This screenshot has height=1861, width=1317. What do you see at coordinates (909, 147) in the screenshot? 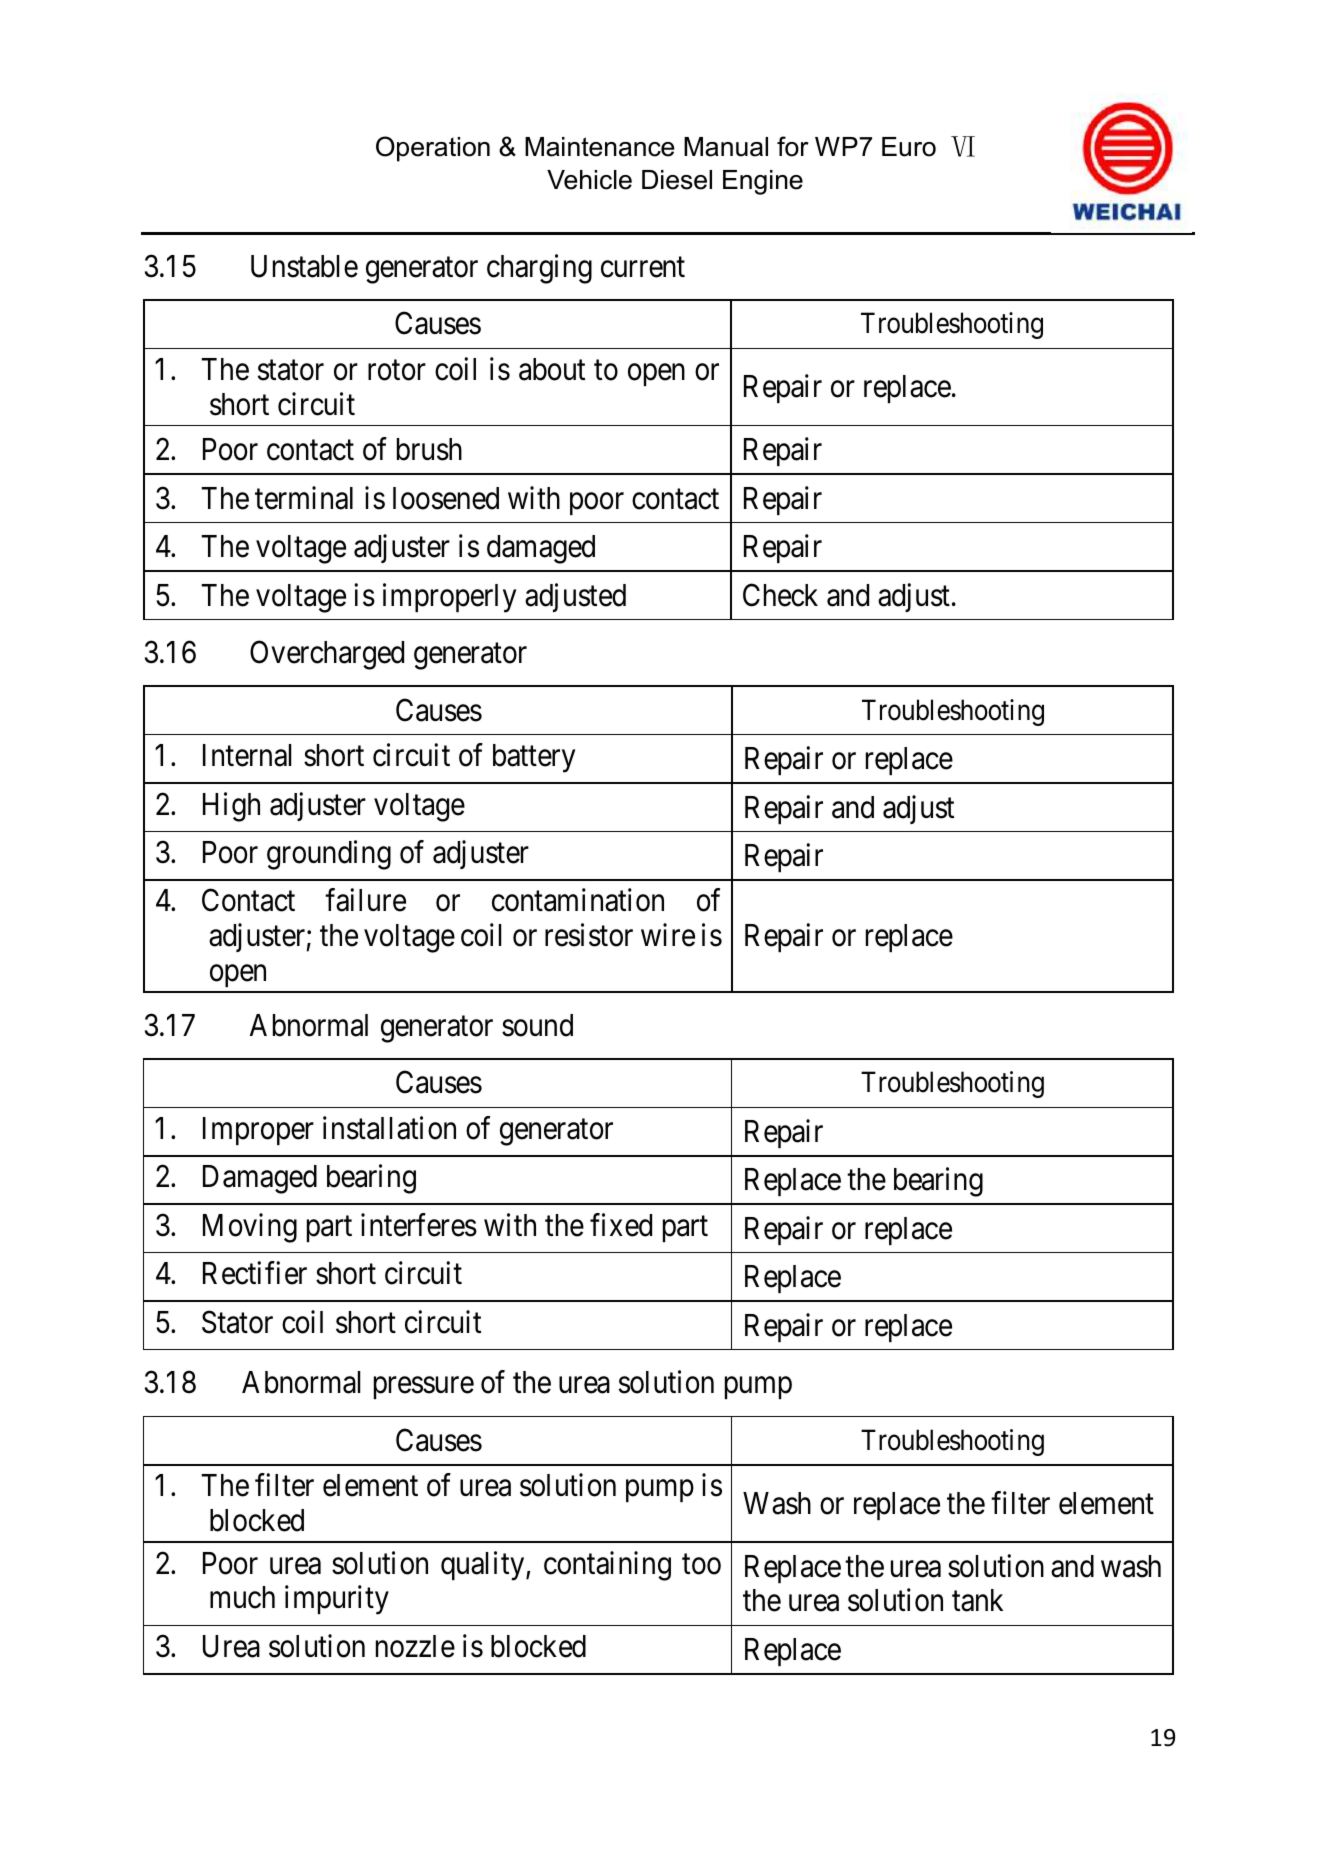
I see `Euro` at bounding box center [909, 147].
